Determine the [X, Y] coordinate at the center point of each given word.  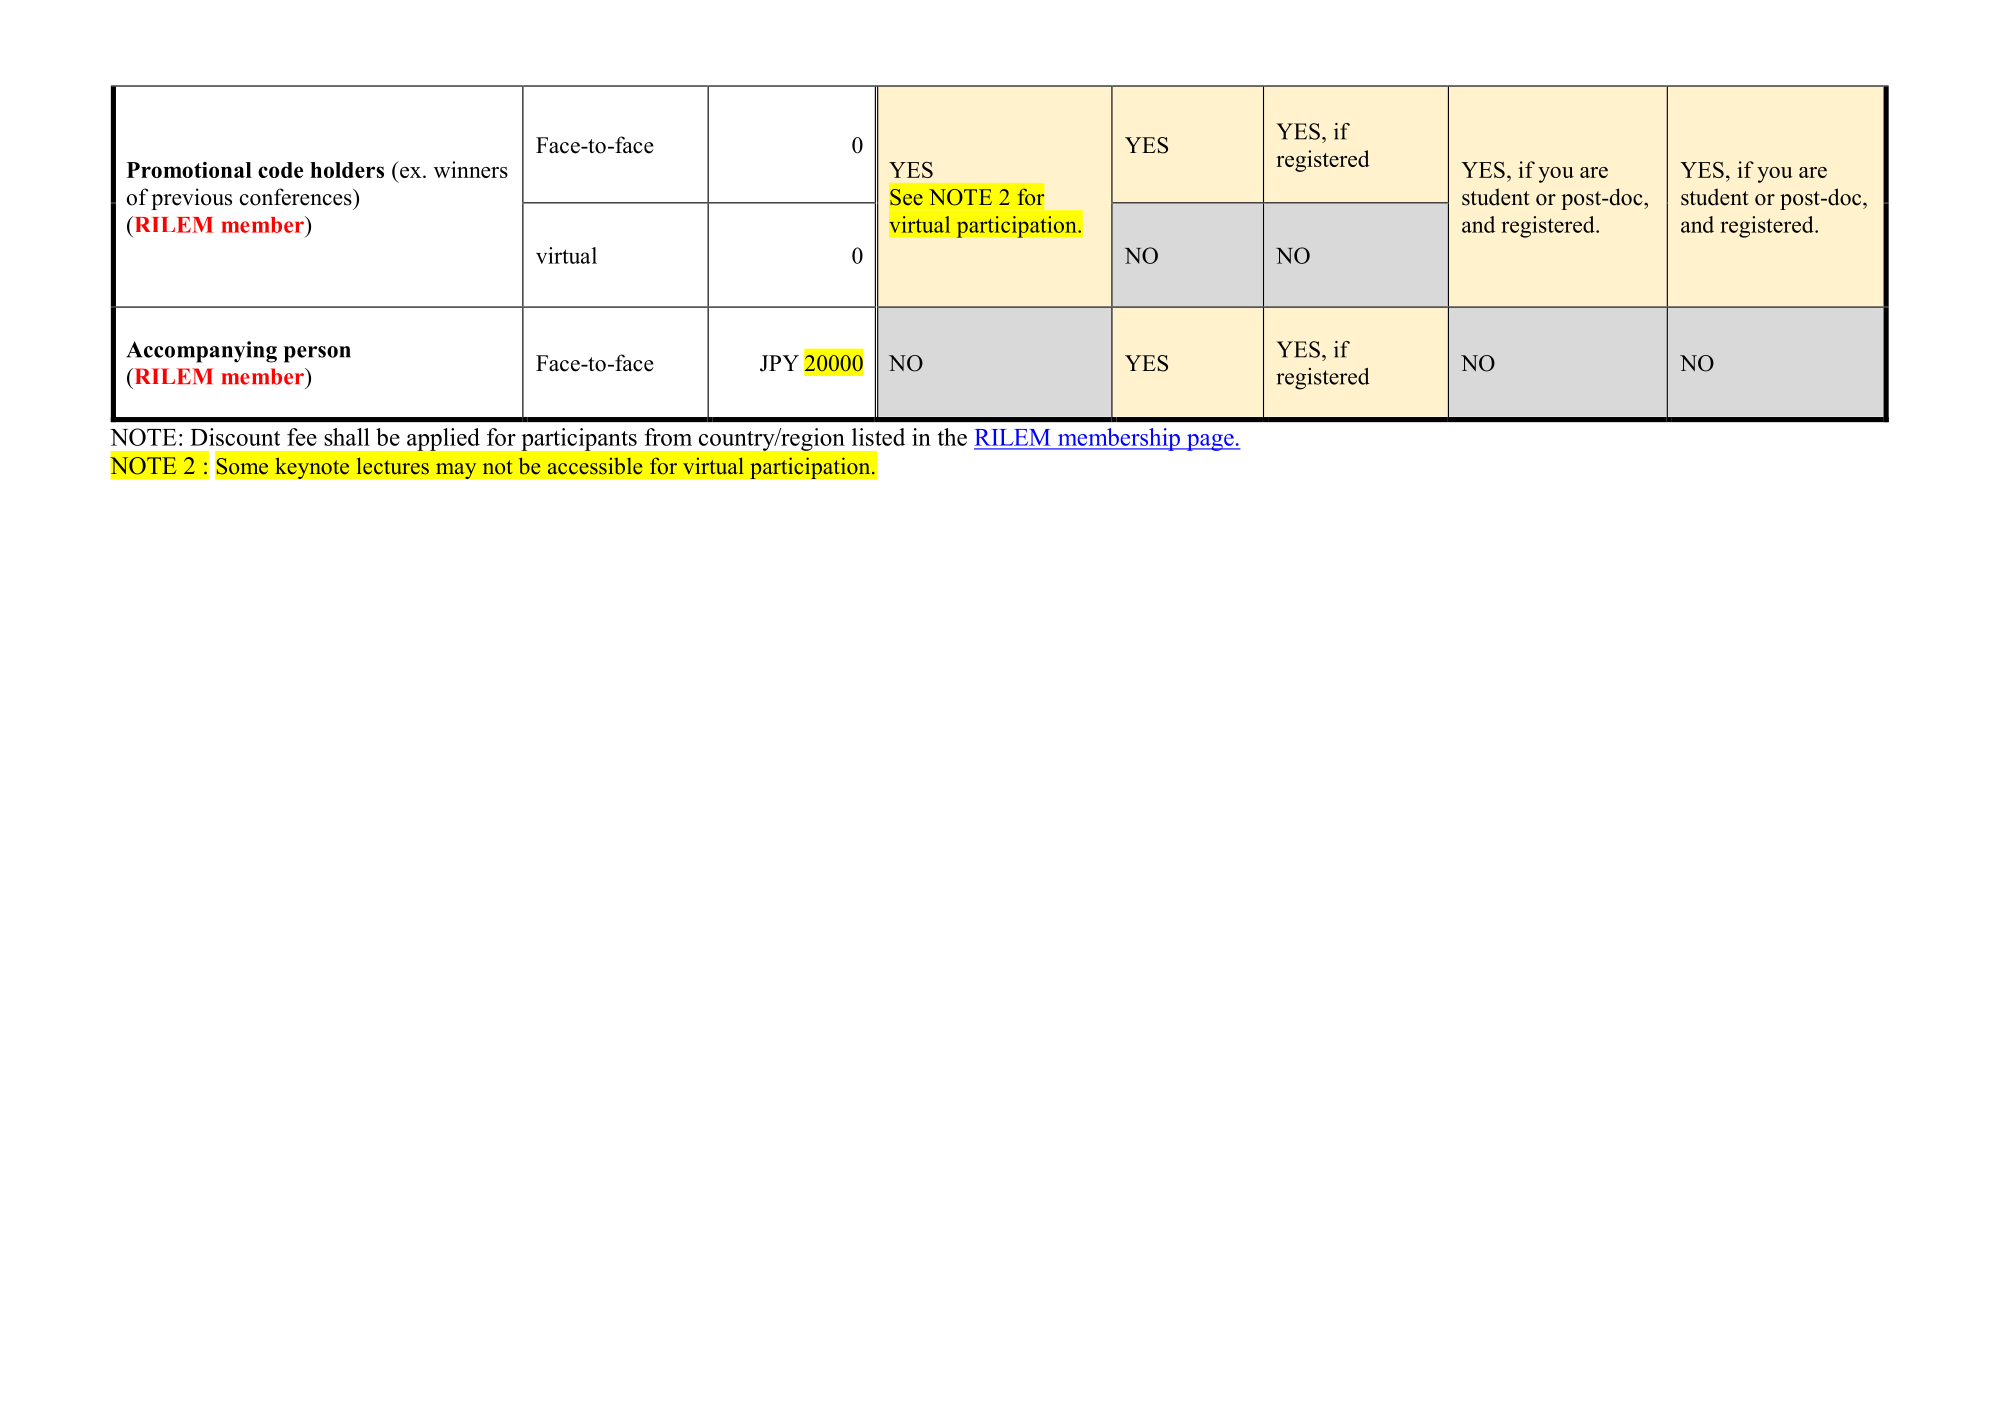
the [952, 437]
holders [347, 170]
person [317, 354]
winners [471, 169]
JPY [779, 363]
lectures [393, 466]
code [280, 170]
